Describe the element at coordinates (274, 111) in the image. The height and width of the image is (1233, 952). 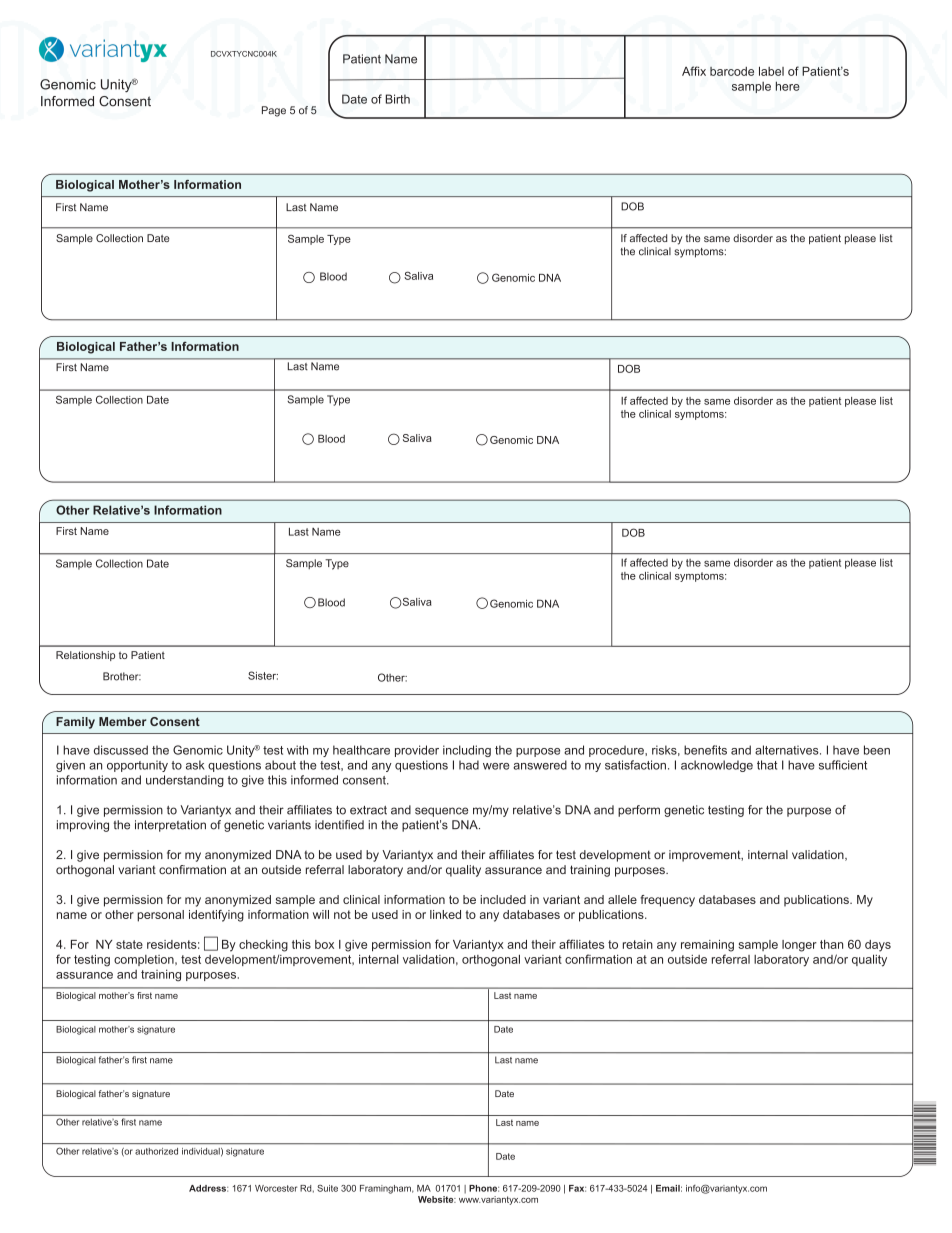
I see `Page` at that location.
